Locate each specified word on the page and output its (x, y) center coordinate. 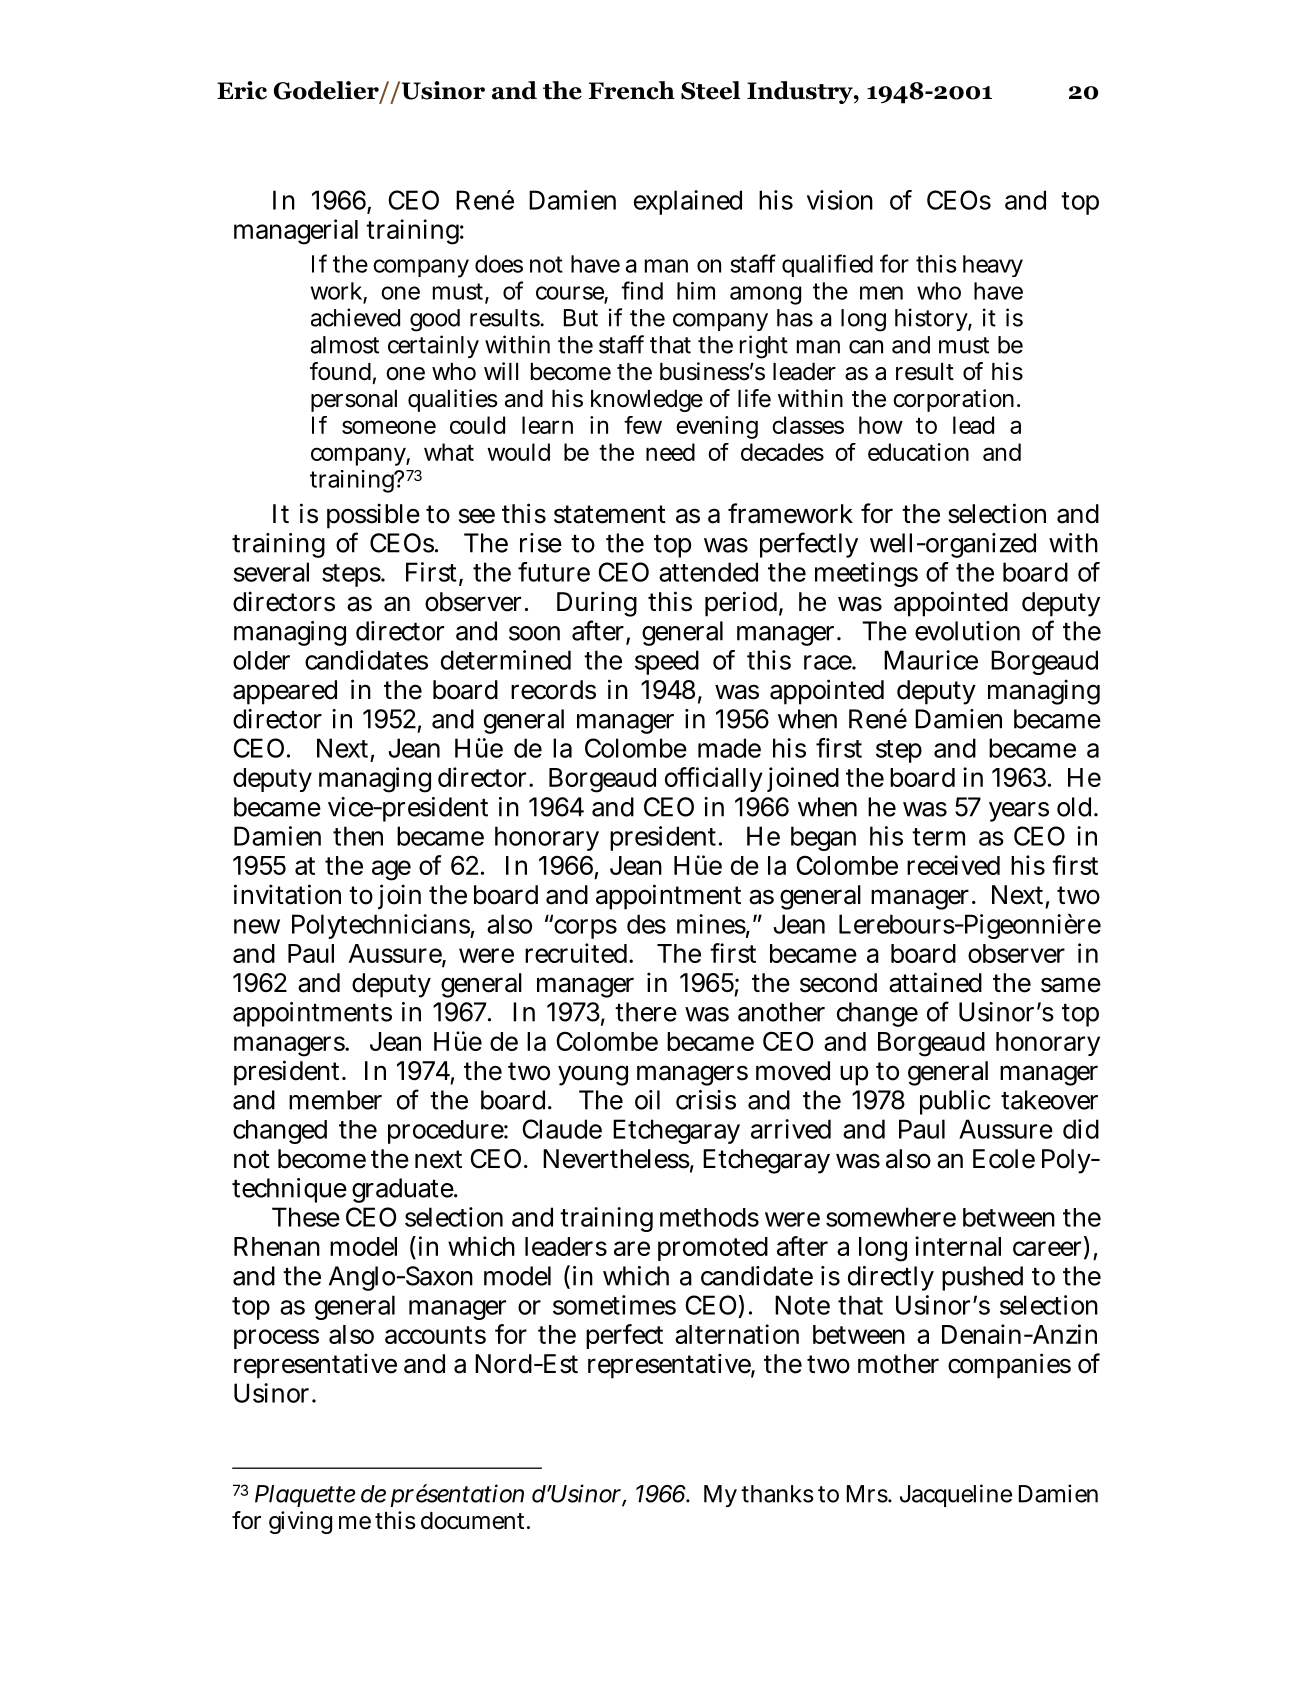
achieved (355, 317)
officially (714, 779)
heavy (993, 266)
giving (300, 1522)
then (358, 836)
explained (688, 202)
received (953, 865)
